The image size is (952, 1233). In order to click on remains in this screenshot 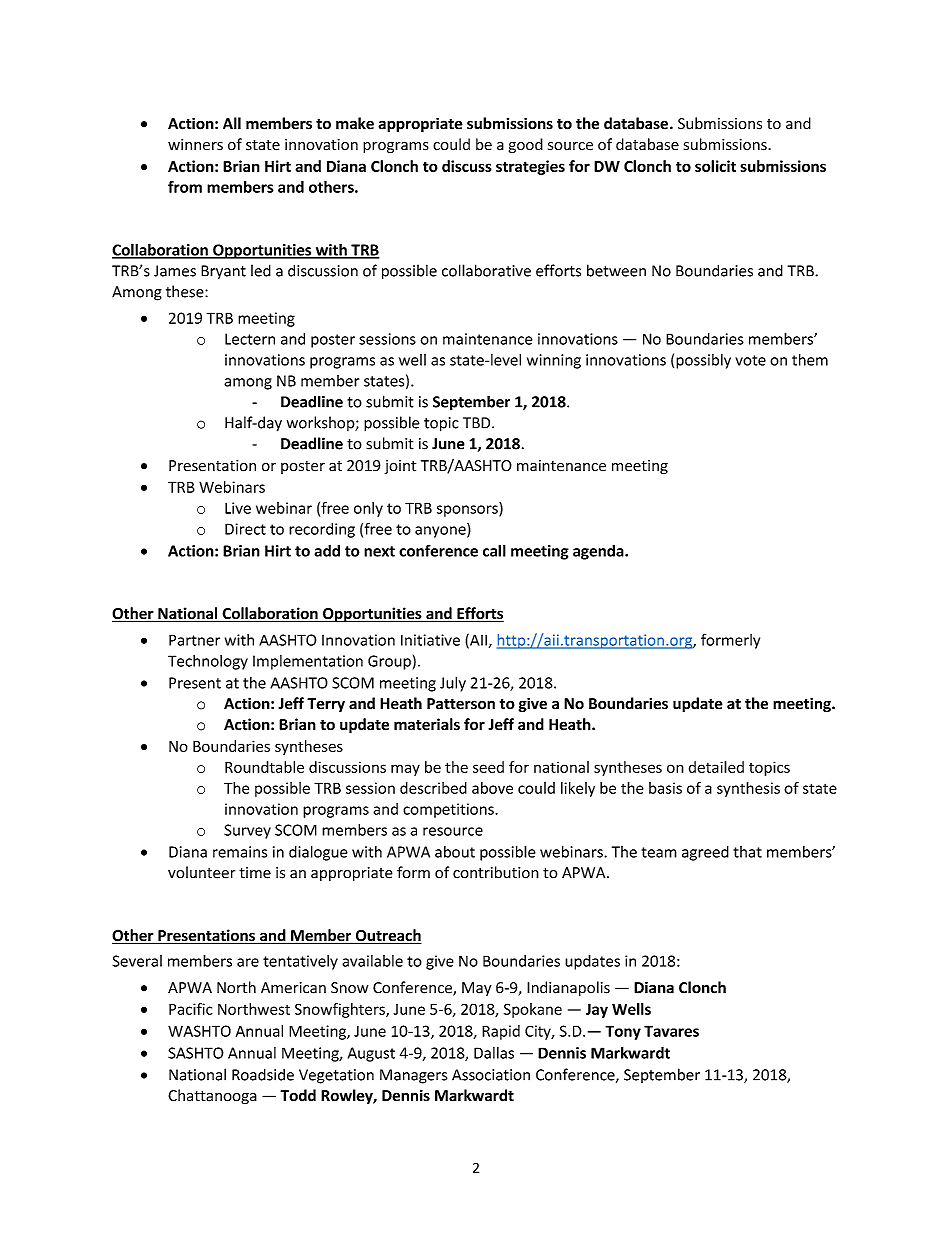, I will do `click(240, 852)`.
